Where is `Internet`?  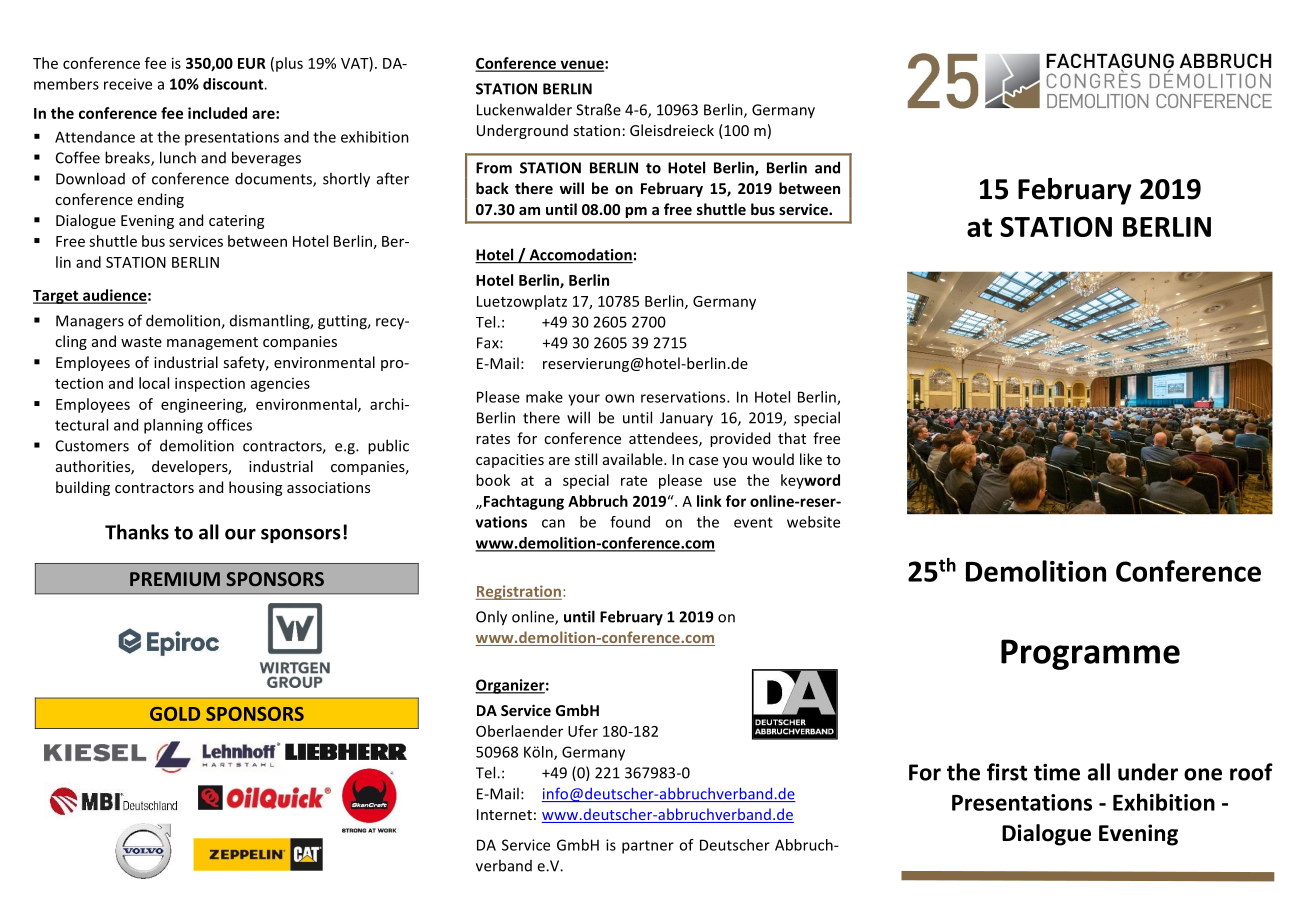 Internet is located at coordinates (504, 814).
